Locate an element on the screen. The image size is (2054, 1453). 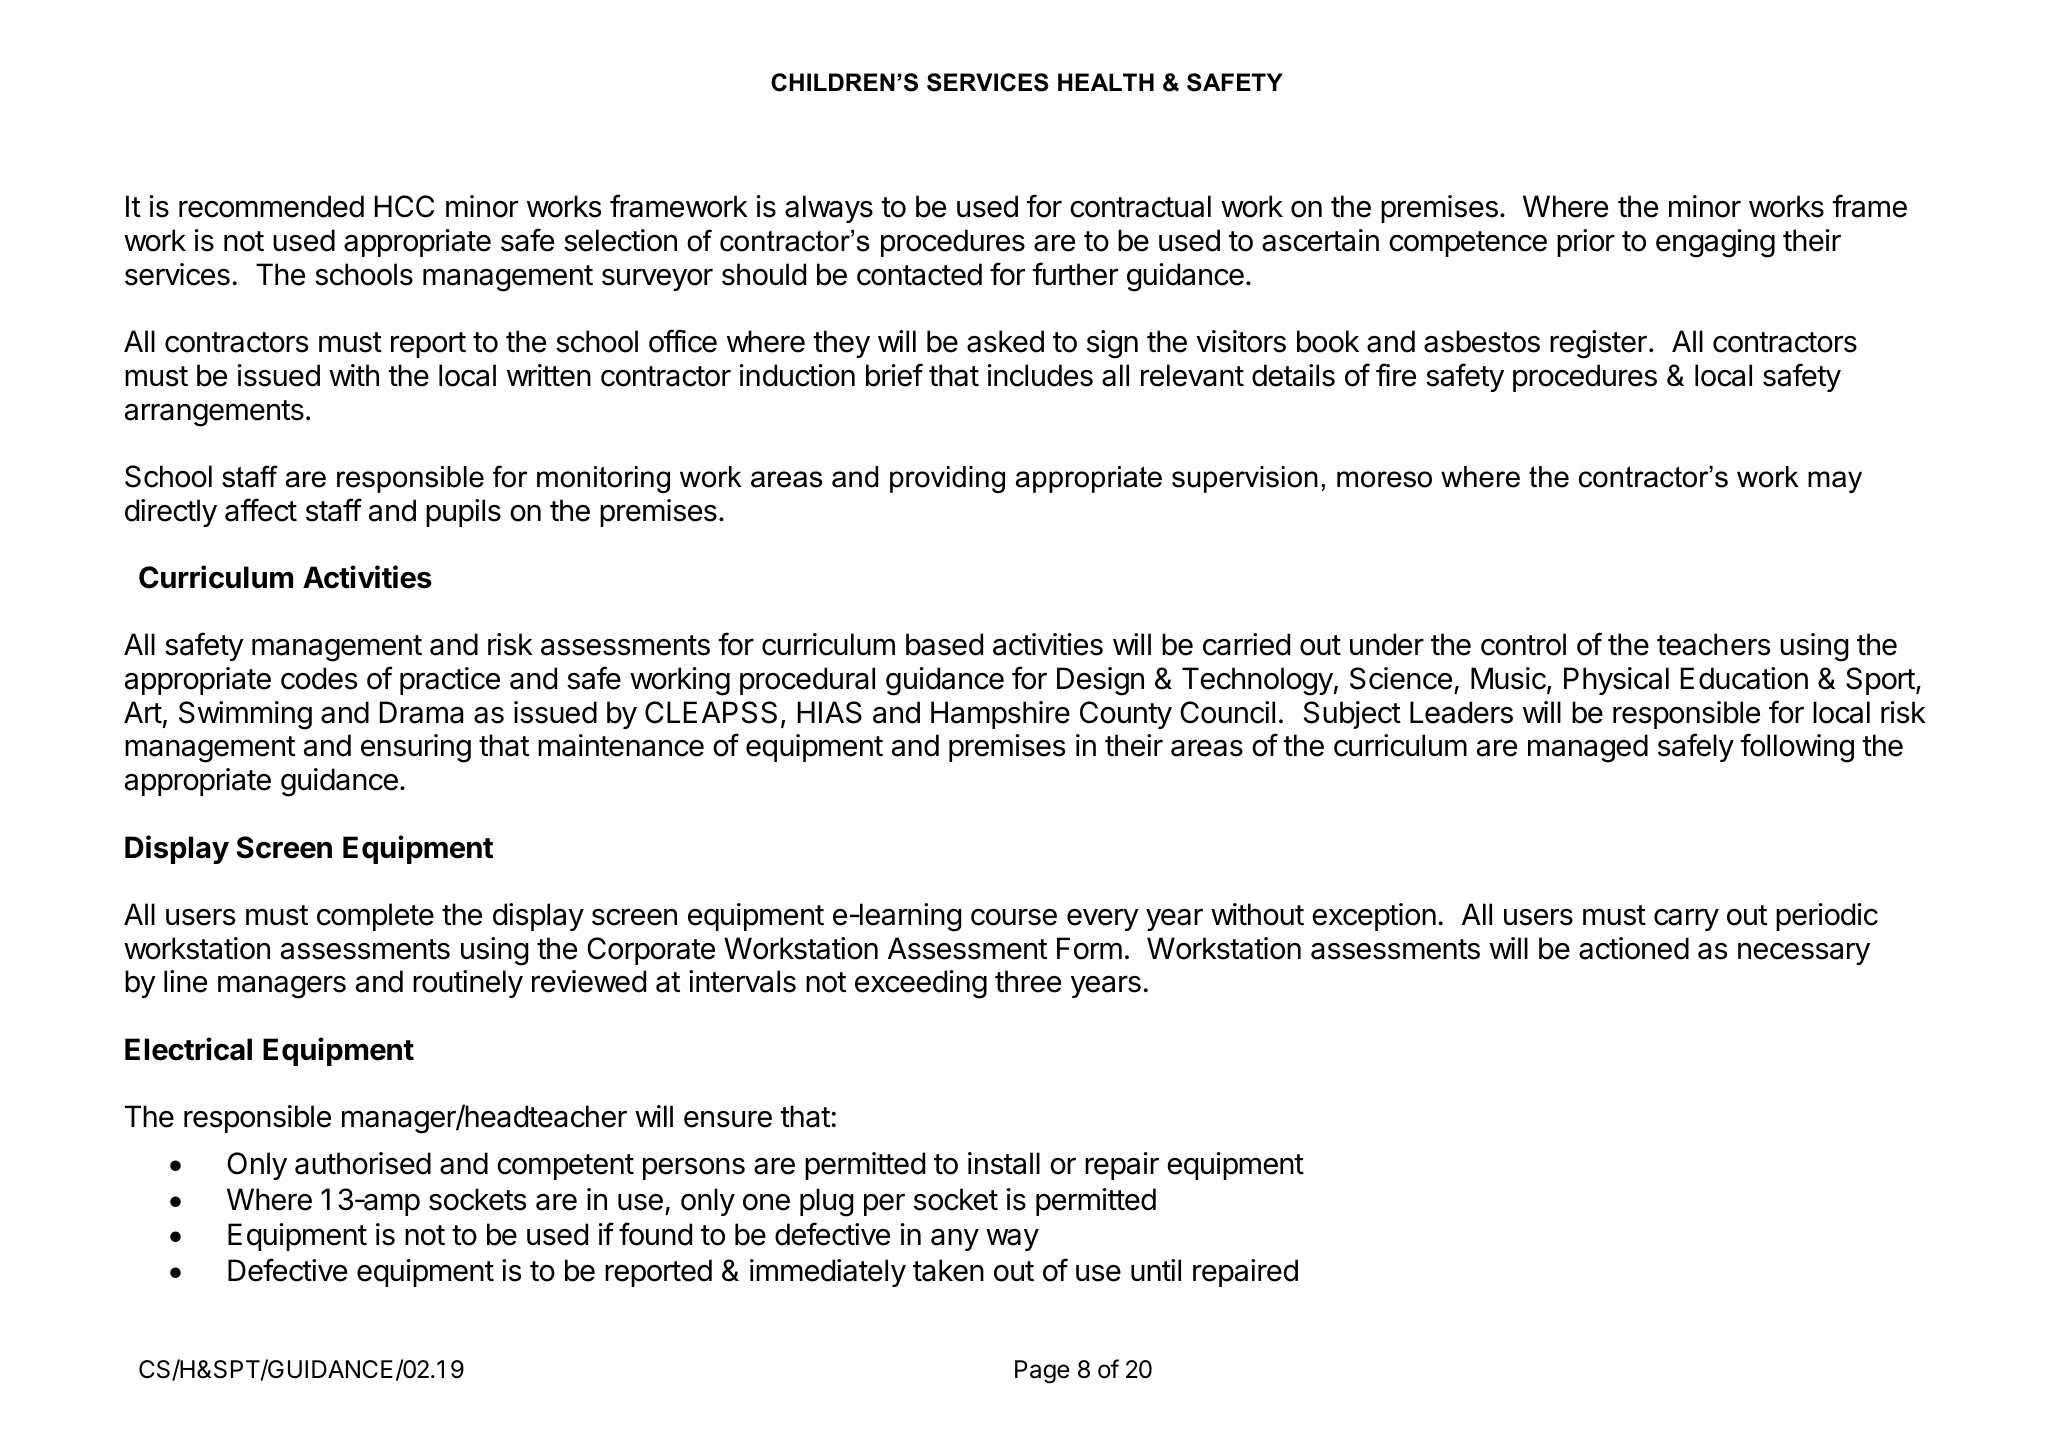
HCC is located at coordinates (404, 206).
